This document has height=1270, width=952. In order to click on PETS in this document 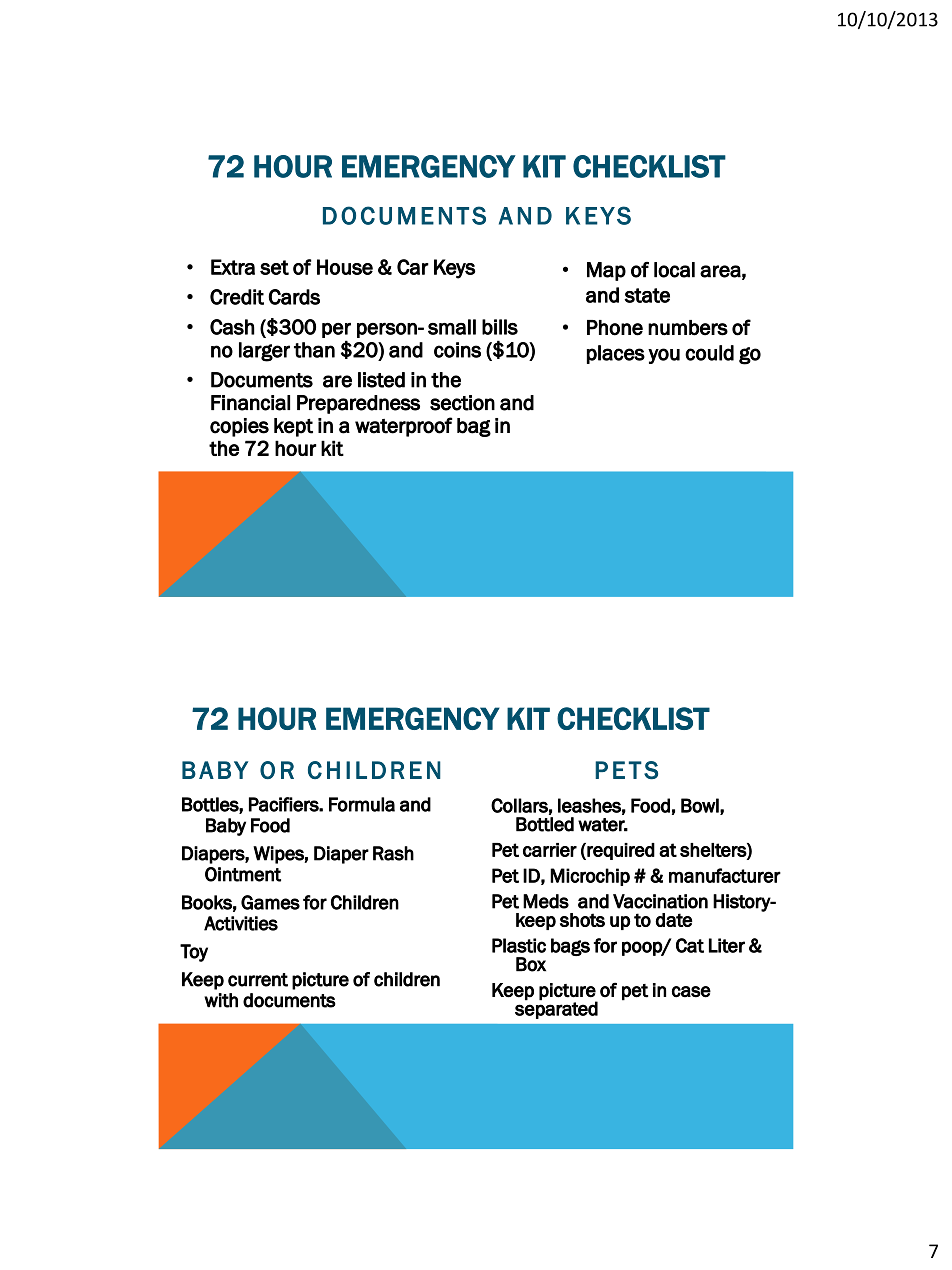, I will do `click(626, 770)`.
